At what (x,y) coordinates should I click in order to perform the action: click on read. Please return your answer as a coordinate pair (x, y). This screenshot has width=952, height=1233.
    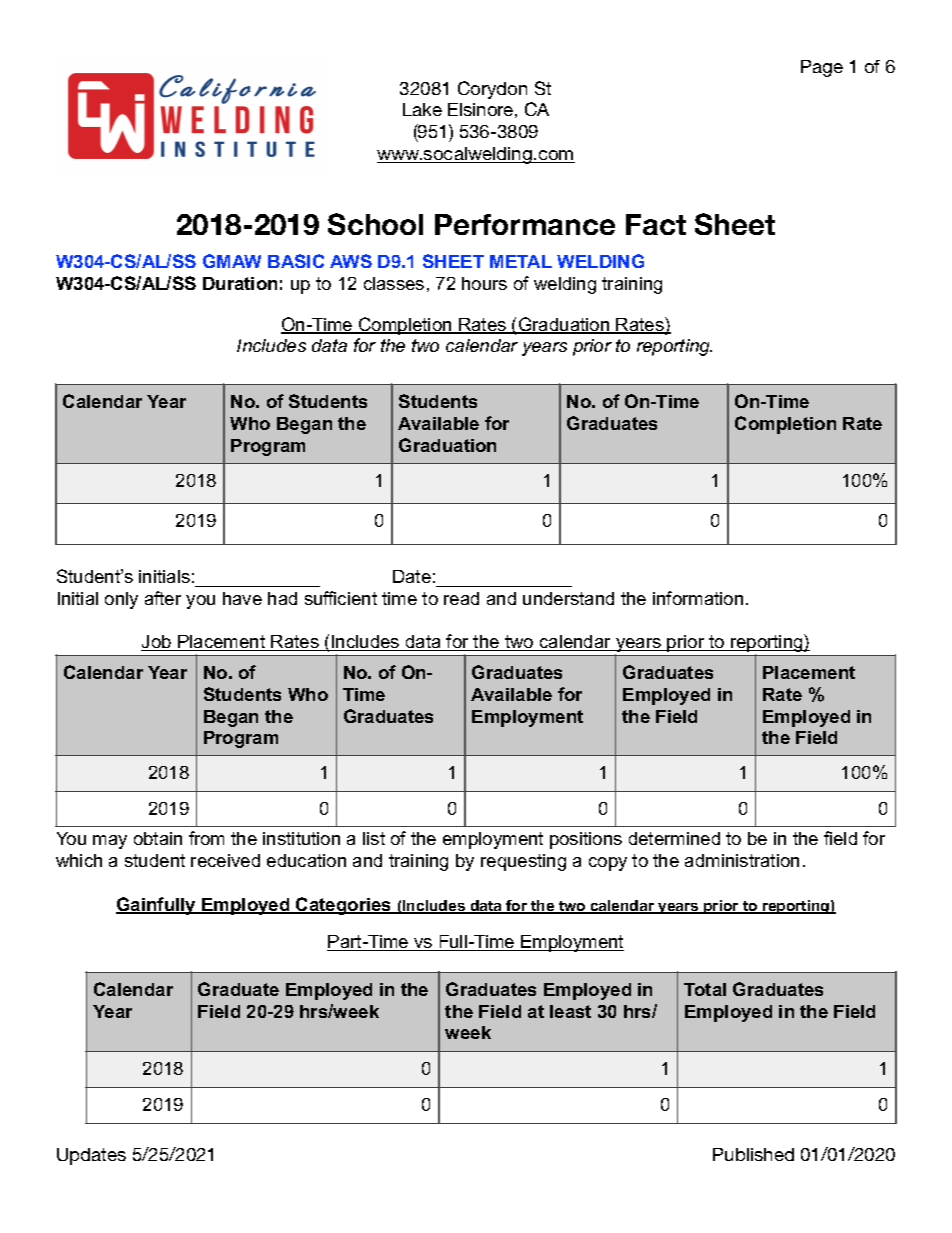
    Looking at the image, I should click on (461, 598).
